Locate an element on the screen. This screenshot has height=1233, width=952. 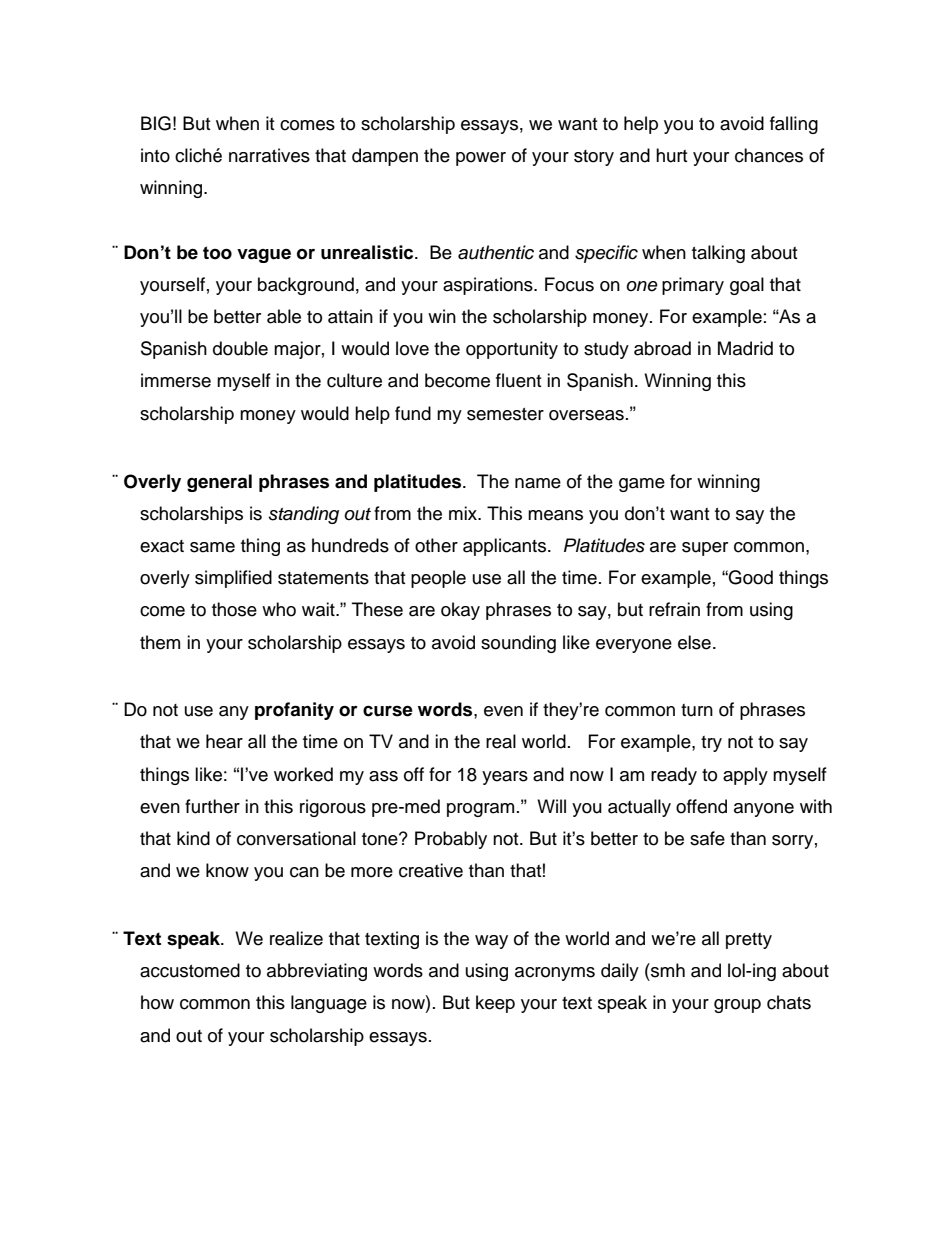
power is located at coordinates (481, 159).
